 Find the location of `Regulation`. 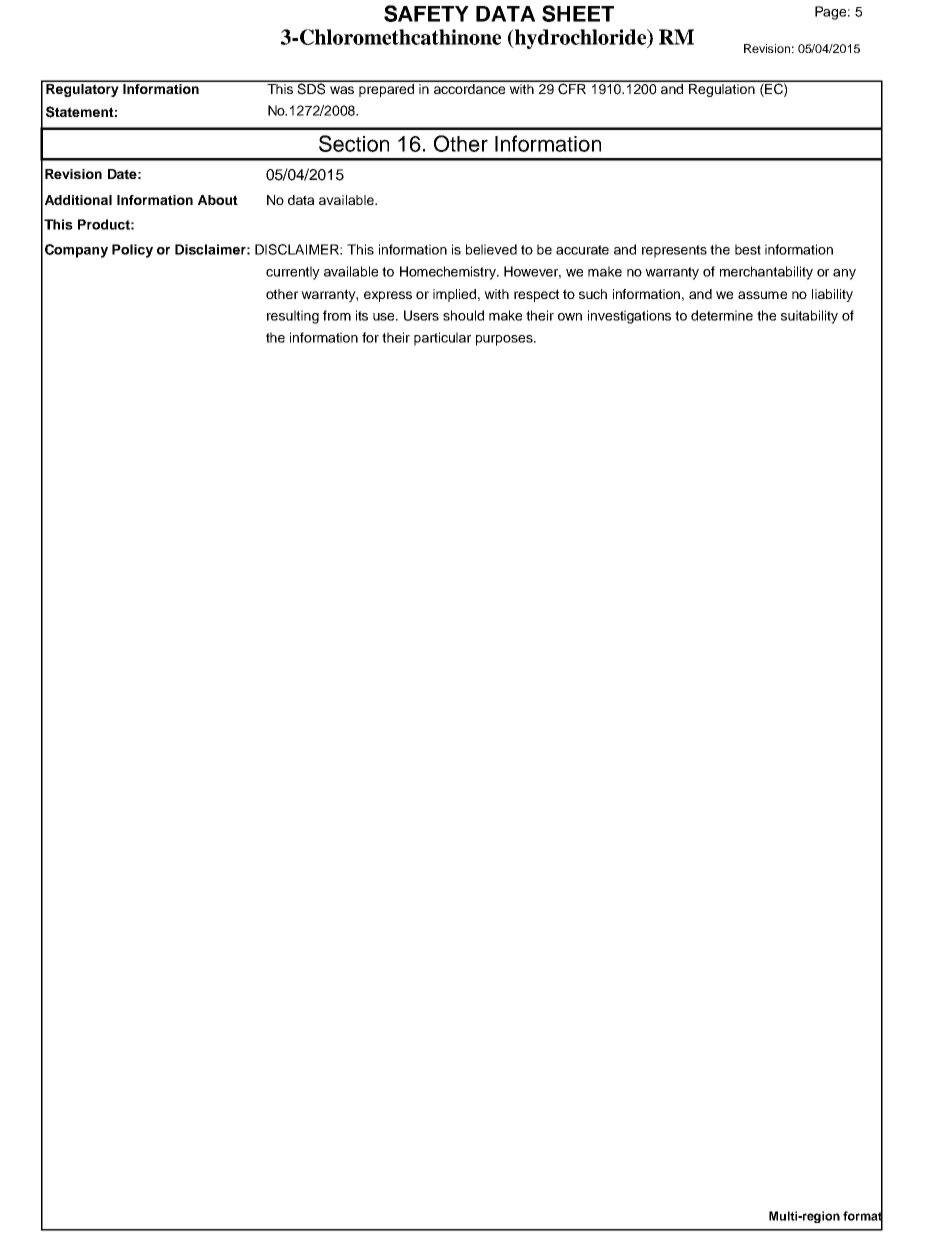

Regulation is located at coordinates (722, 89).
